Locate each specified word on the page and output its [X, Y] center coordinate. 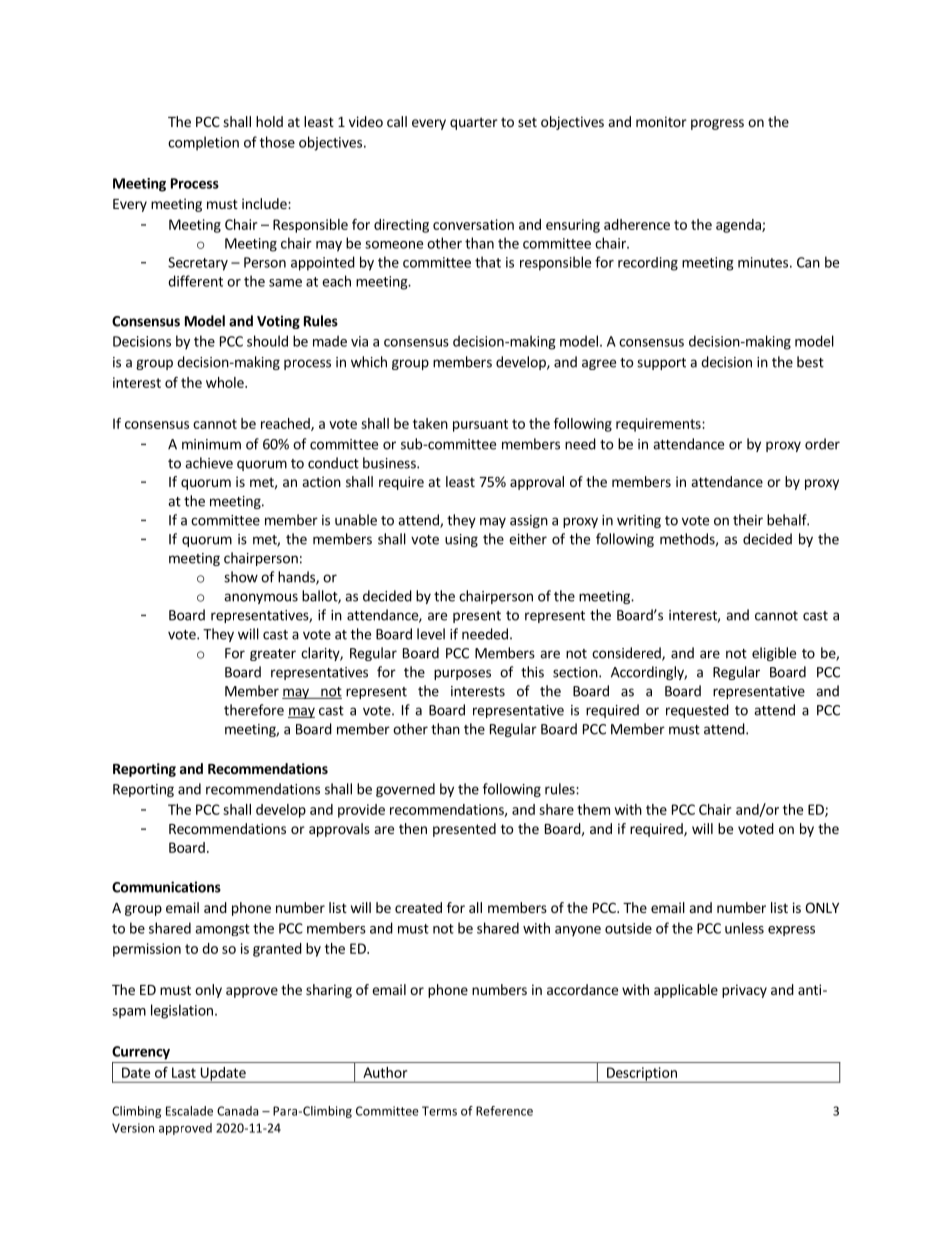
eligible [774, 654]
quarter [474, 123]
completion [203, 143]
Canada [237, 1111]
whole [226, 382]
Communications [166, 887]
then [413, 828]
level [431, 634]
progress [717, 124]
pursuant [480, 425]
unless [744, 928]
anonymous [261, 598]
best [810, 362]
